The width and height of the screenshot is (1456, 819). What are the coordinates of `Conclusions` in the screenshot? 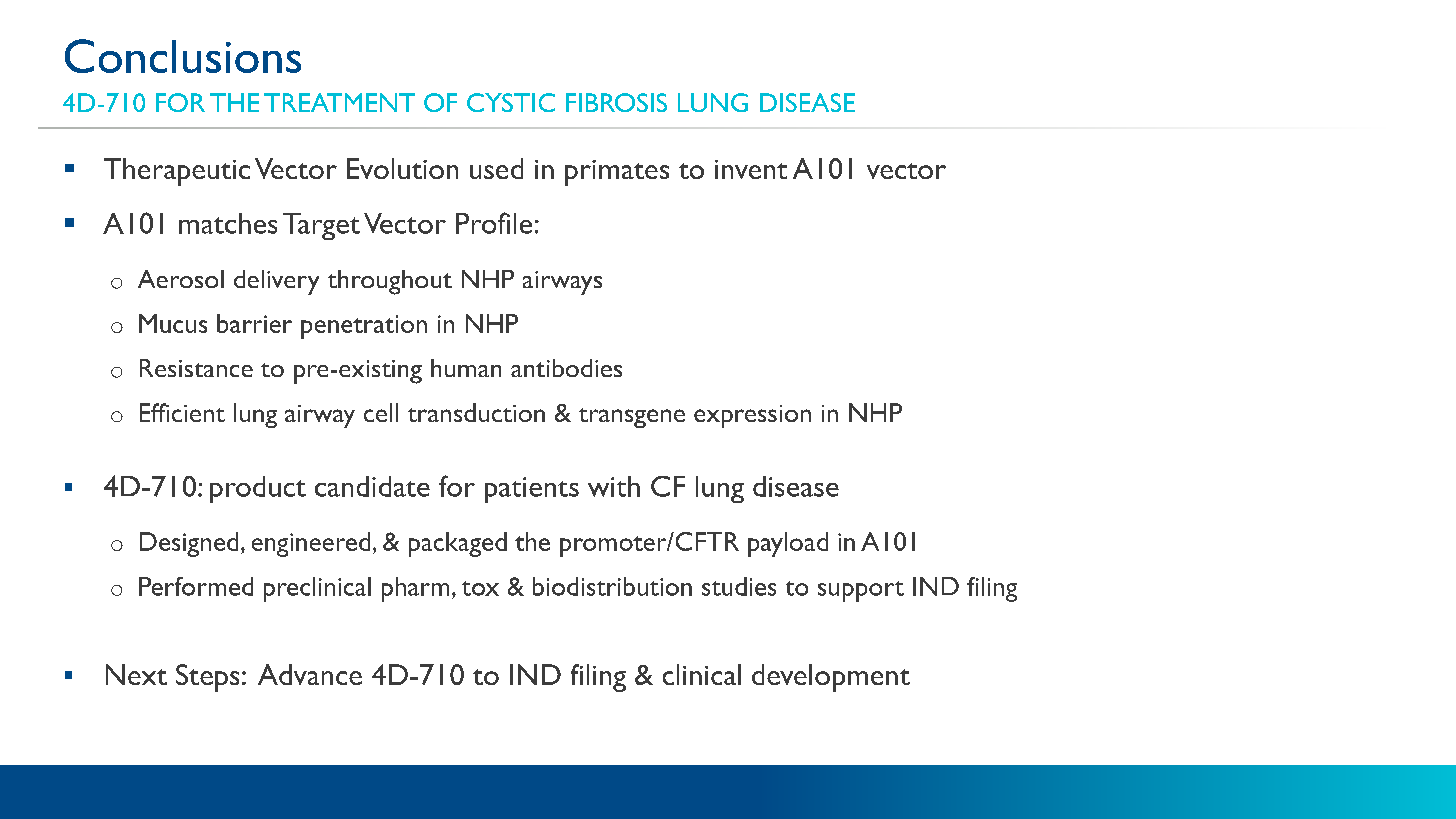 It's located at (183, 56).
